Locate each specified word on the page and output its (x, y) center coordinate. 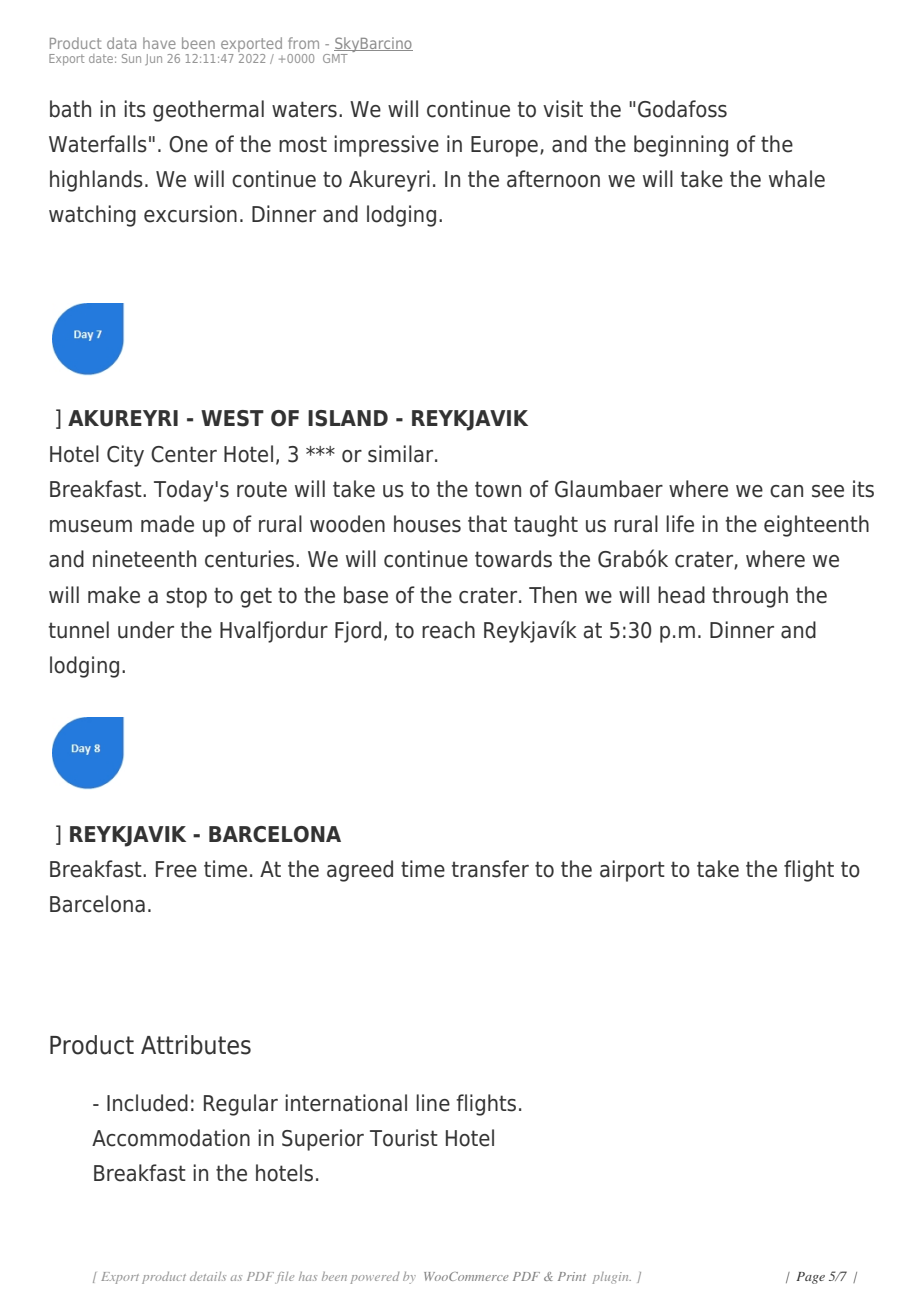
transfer (490, 869)
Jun (153, 59)
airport (632, 871)
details (208, 1276)
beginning (681, 146)
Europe (504, 146)
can (786, 491)
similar (402, 454)
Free (176, 869)
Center (184, 454)
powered (375, 1278)
